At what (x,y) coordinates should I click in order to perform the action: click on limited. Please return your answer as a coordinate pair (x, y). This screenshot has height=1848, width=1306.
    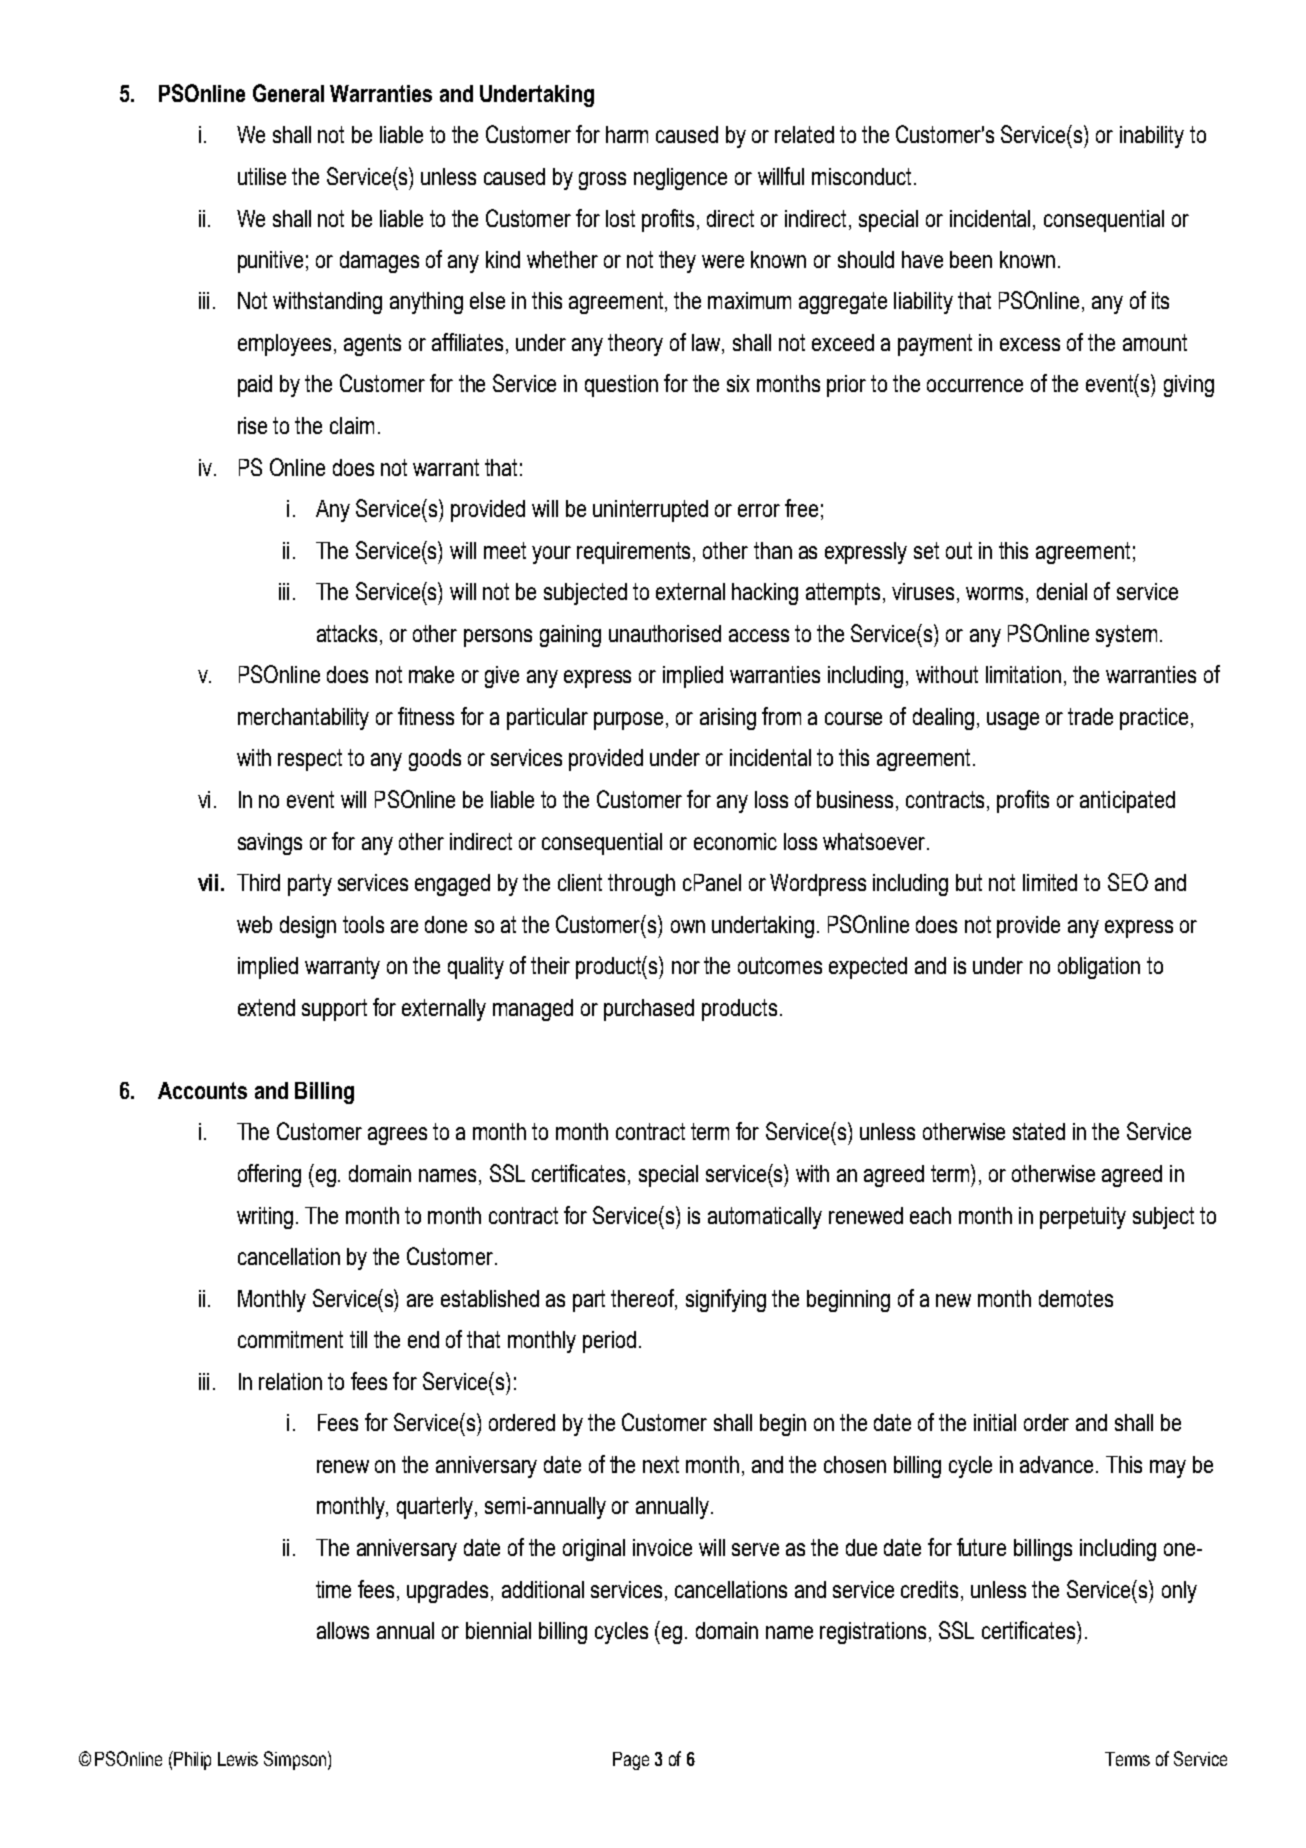
    Looking at the image, I should click on (1050, 882).
